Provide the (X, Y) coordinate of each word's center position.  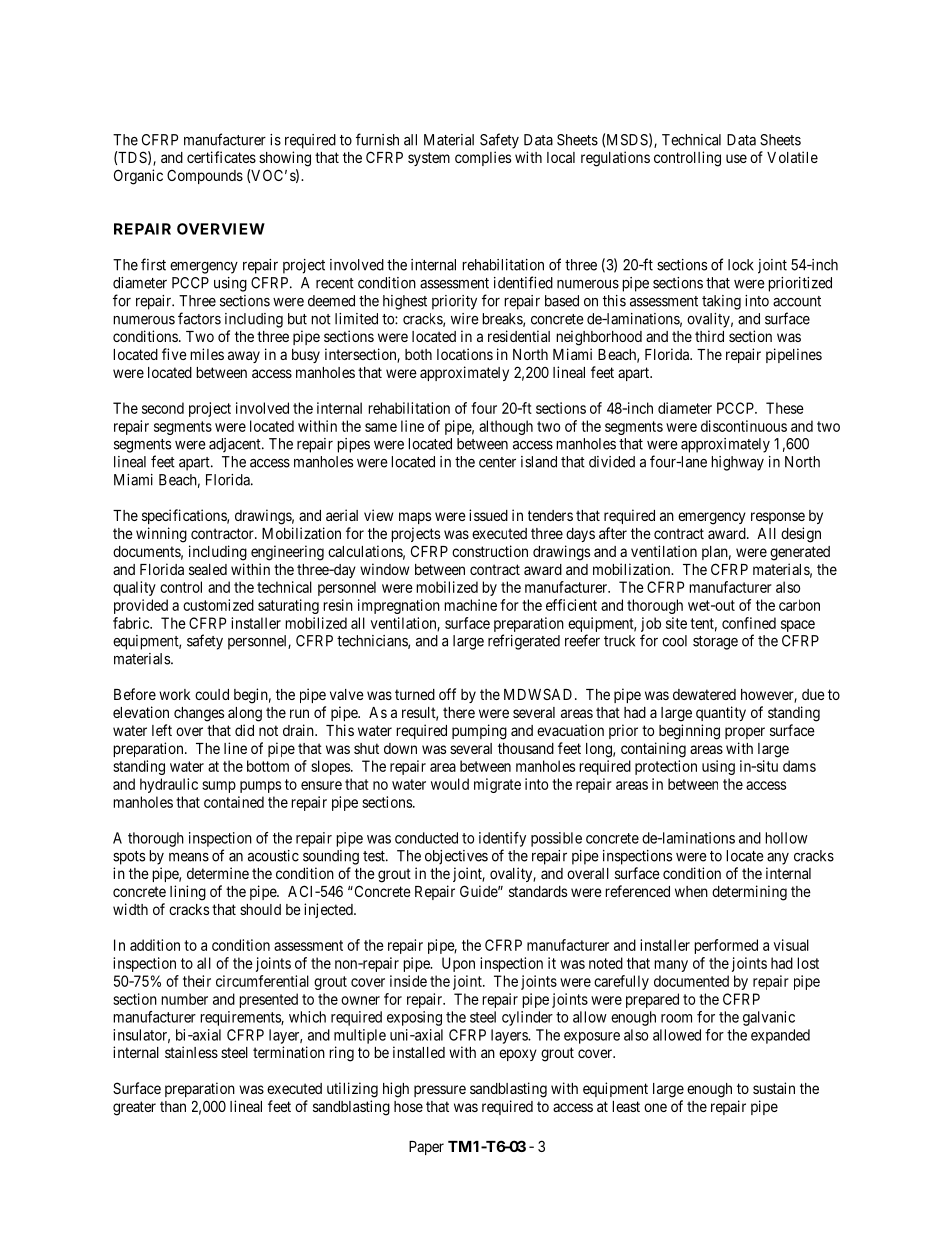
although (506, 427)
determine (218, 873)
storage (715, 643)
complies (483, 158)
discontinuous (744, 426)
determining (749, 893)
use (736, 158)
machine (470, 605)
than (173, 1106)
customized (218, 605)
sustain (774, 1088)
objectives (456, 857)
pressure (440, 1091)
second (163, 408)
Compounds (205, 176)
